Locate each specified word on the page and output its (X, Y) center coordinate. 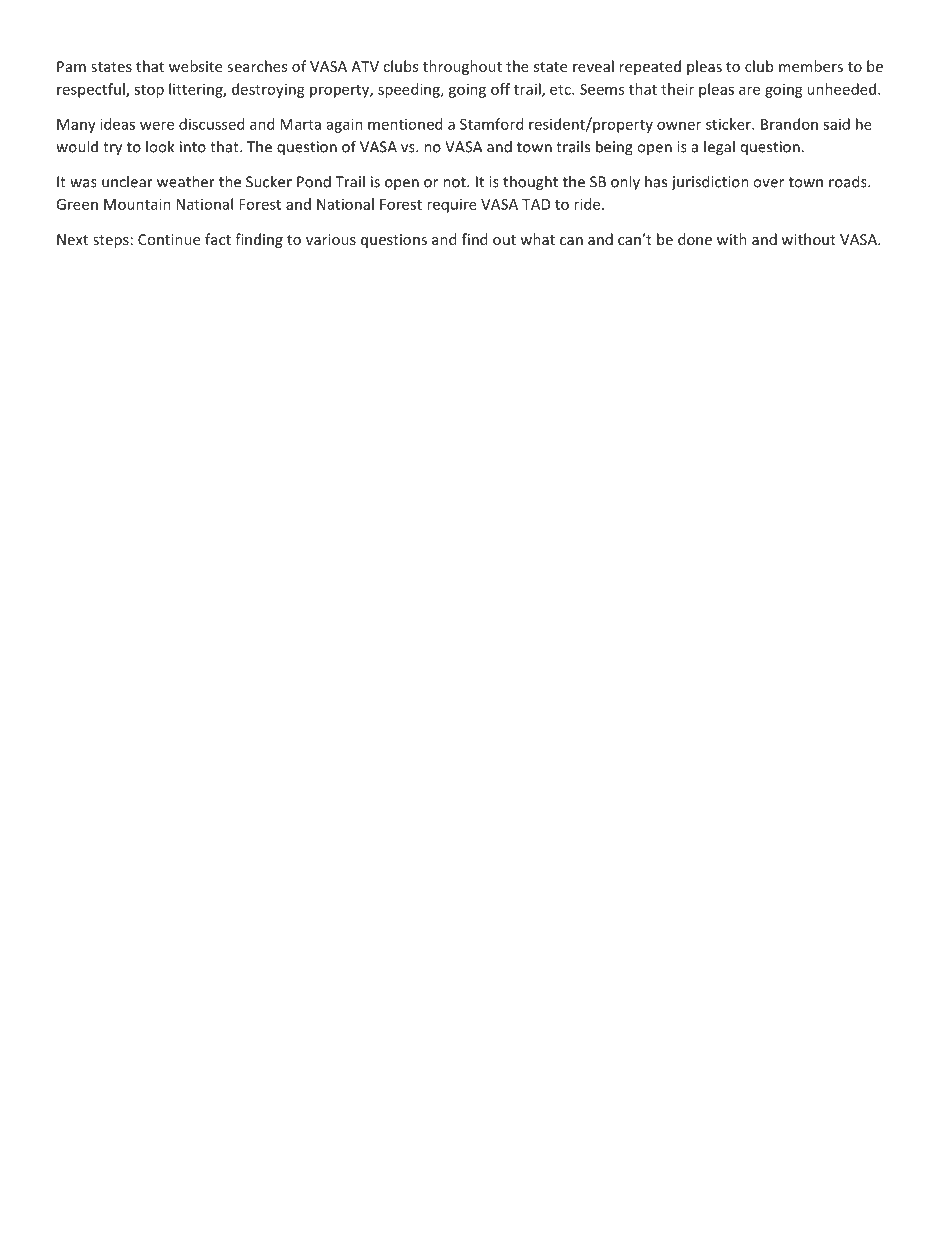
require (452, 205)
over (768, 183)
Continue (169, 239)
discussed (211, 124)
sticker (729, 124)
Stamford (491, 124)
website (195, 66)
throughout (462, 67)
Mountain (137, 204)
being (614, 148)
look (160, 146)
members (811, 66)
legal (719, 148)
